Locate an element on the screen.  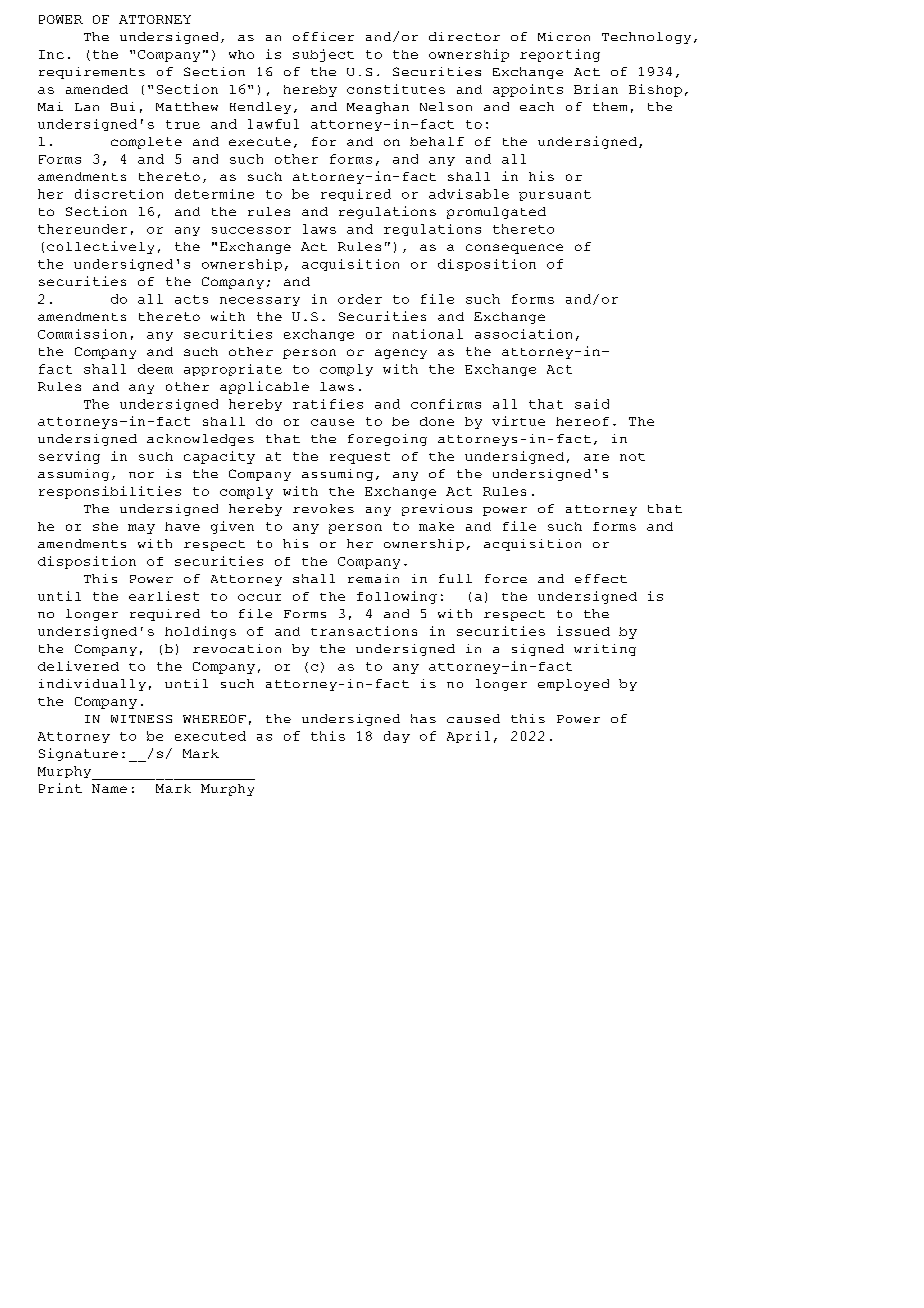
day is located at coordinates (397, 737).
